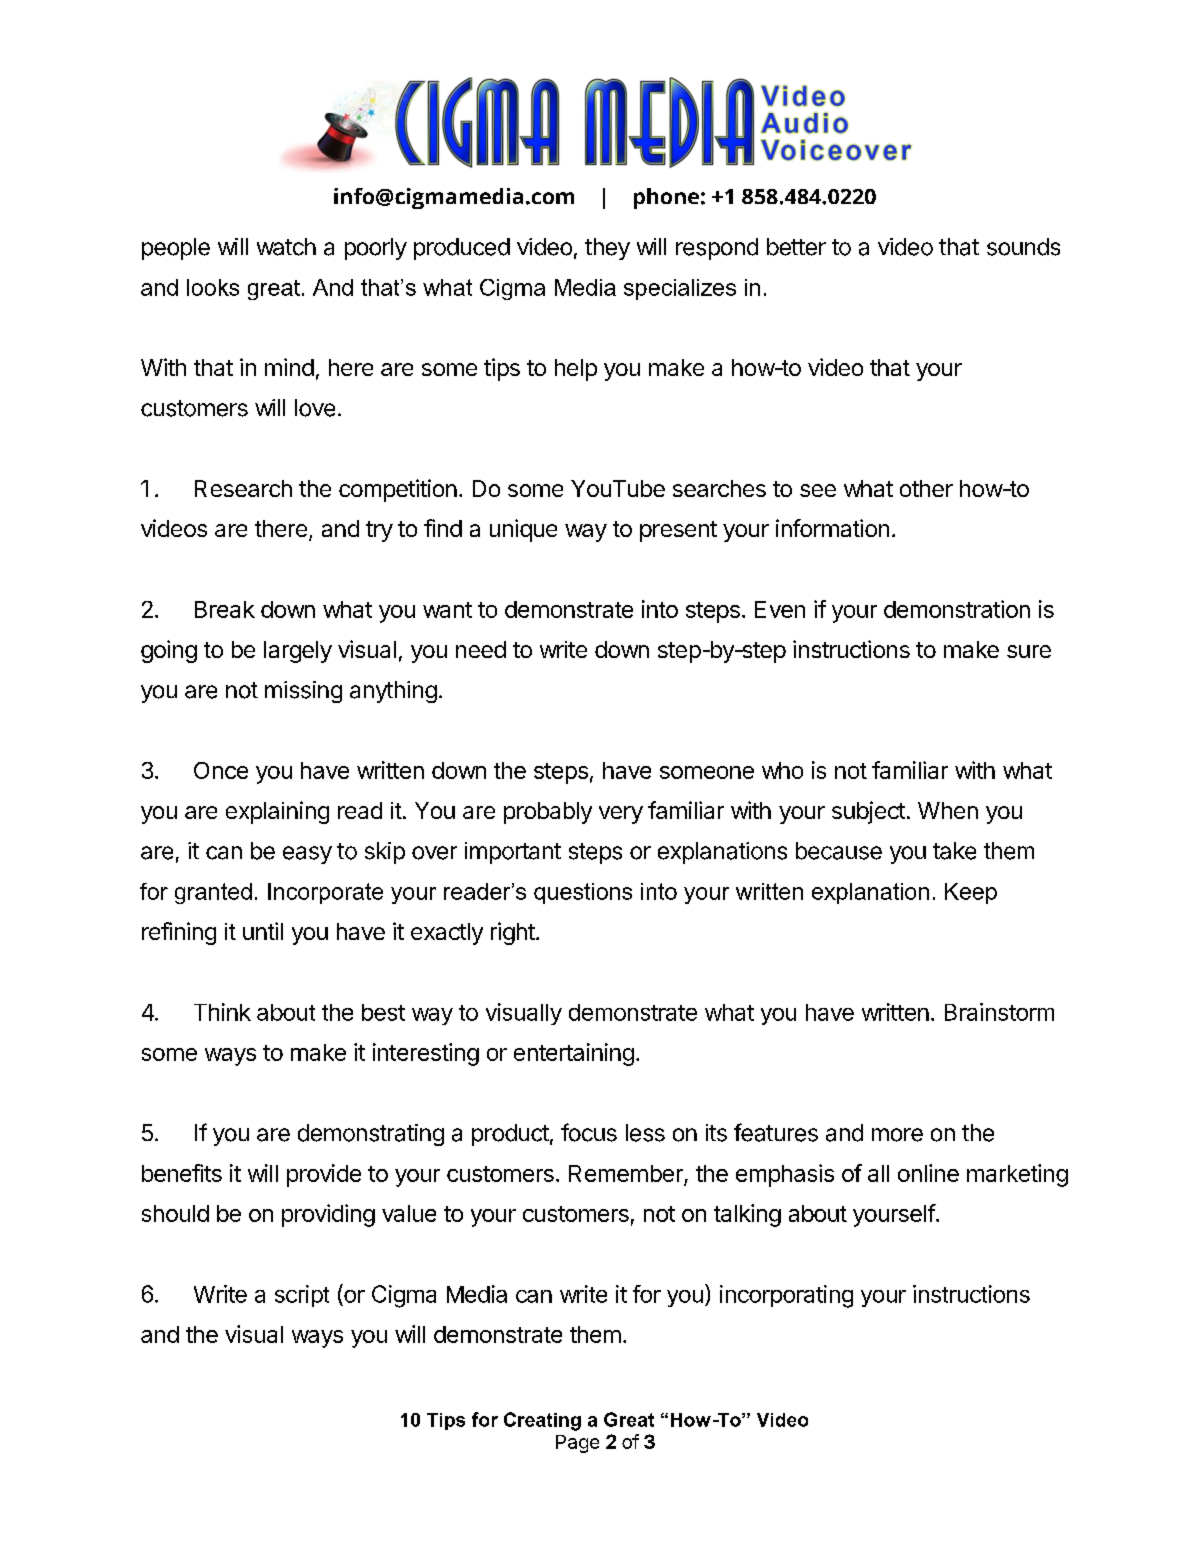 Image resolution: width=1191 pixels, height=1541 pixels. I want to click on Brainstorm, so click(999, 1012).
